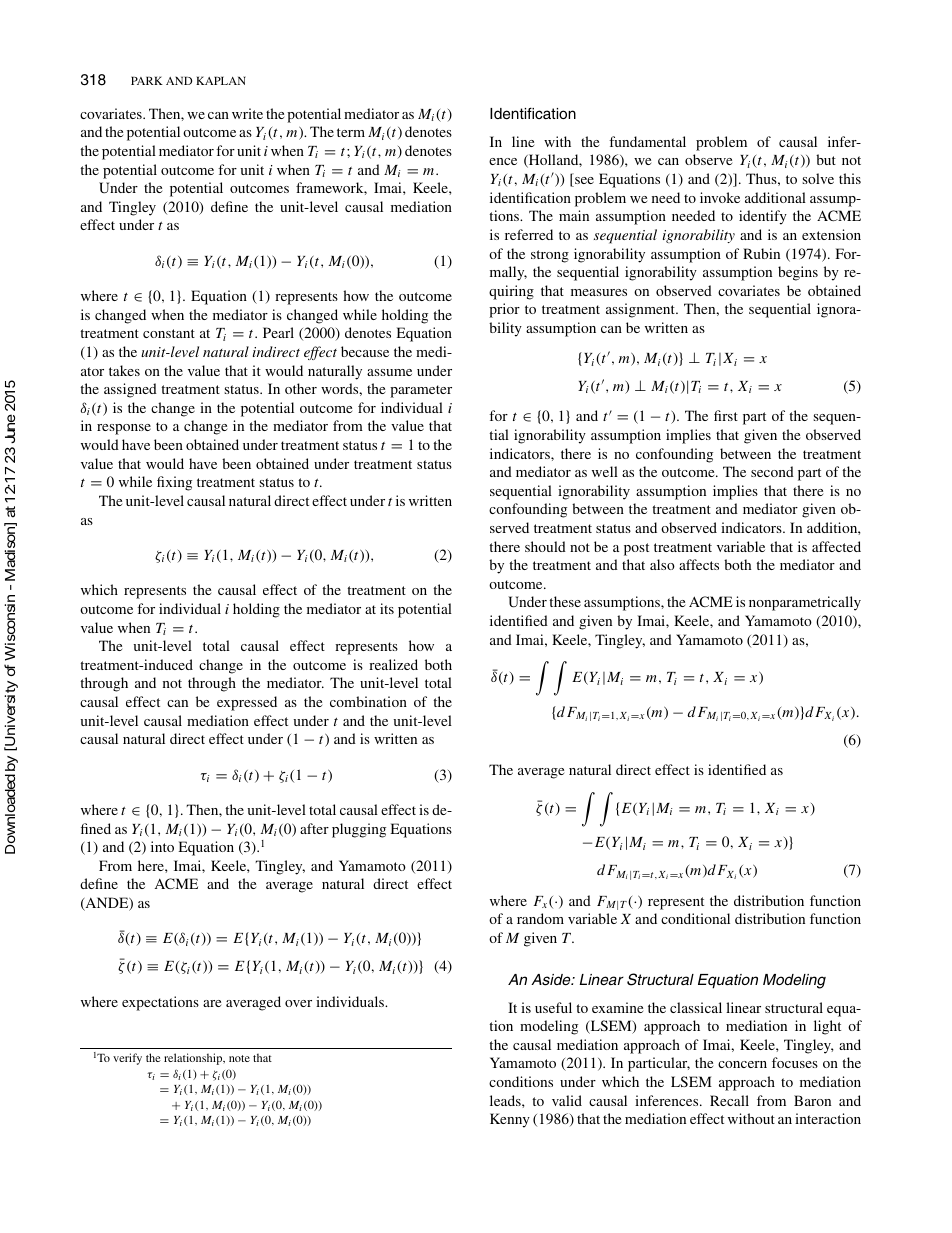 Image resolution: width=952 pixels, height=1233 pixels. I want to click on see, so click(583, 182).
